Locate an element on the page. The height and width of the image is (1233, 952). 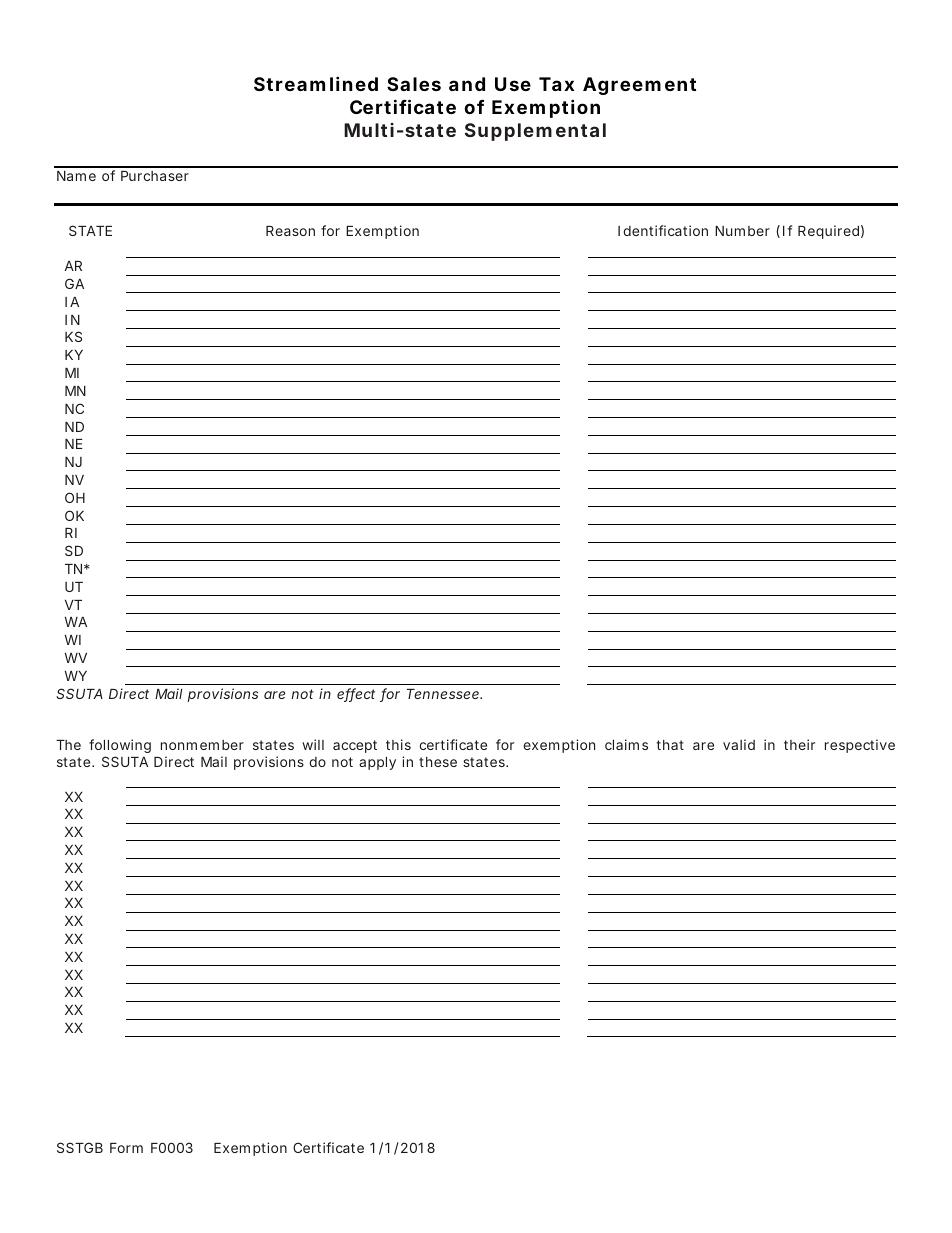
Purchaser is located at coordinates (155, 176).
